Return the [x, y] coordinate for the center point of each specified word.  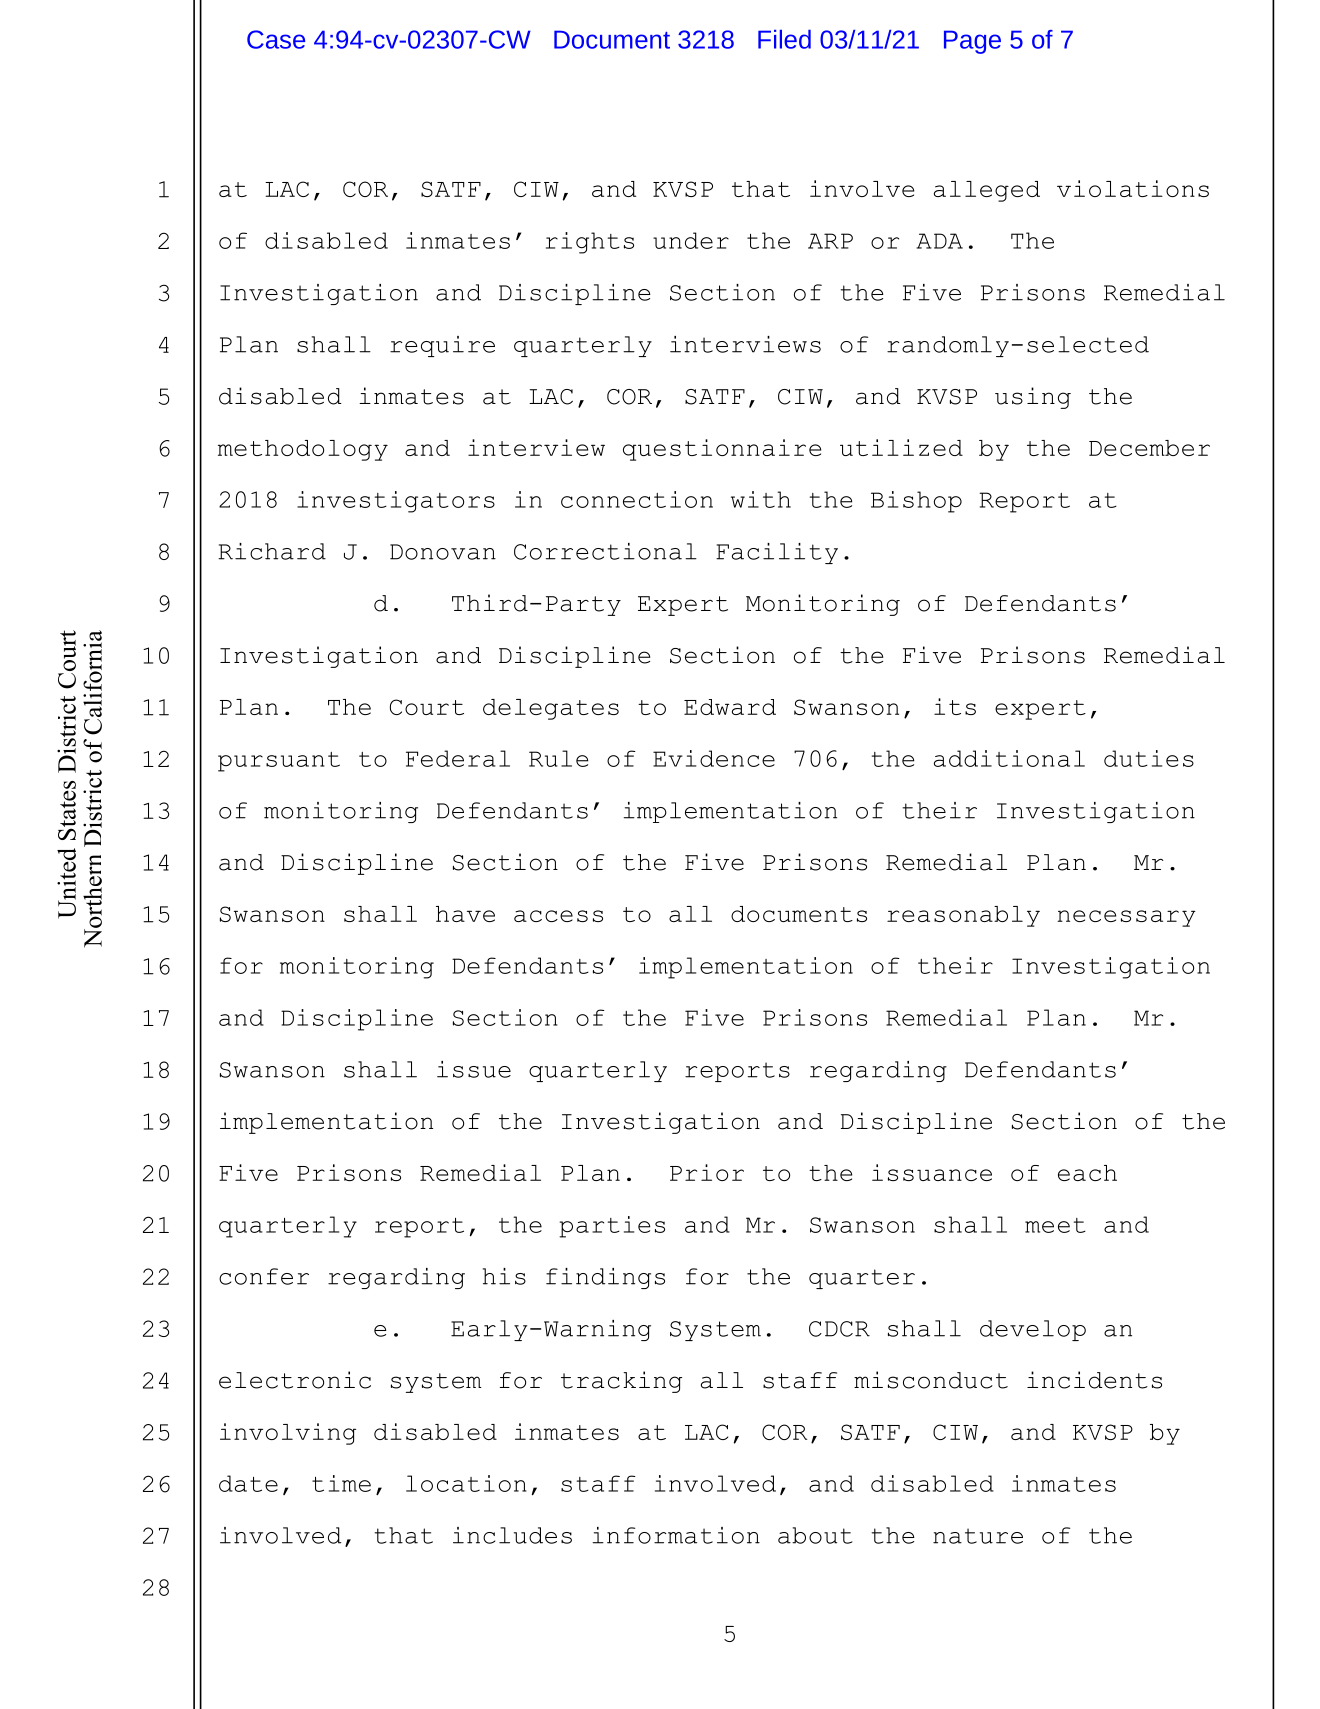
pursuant [279, 762]
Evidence [714, 758]
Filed [784, 39]
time [341, 1483]
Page [972, 42]
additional [1009, 758]
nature [978, 1536]
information [676, 1535]
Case [276, 39]
